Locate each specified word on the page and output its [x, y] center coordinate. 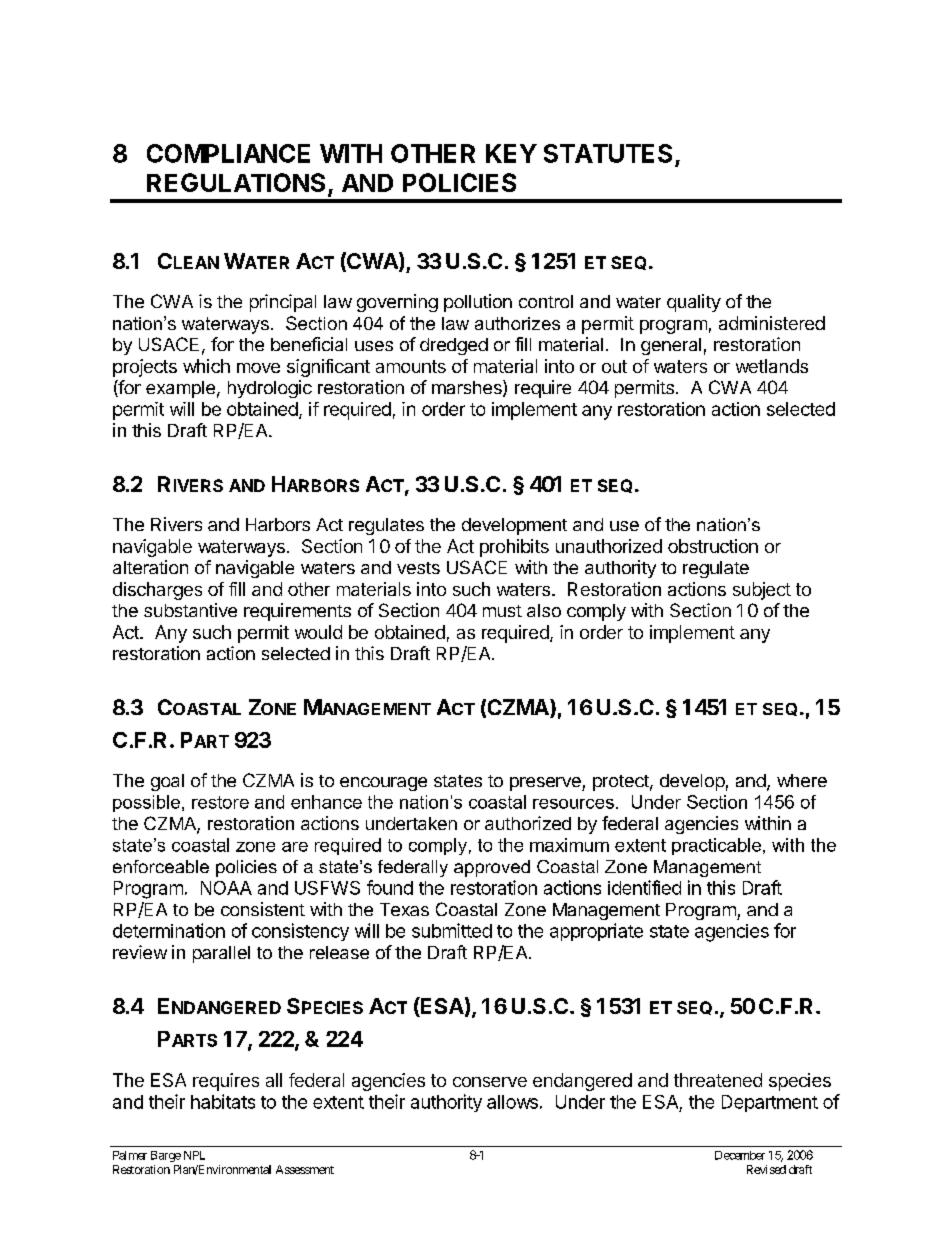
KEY [511, 153]
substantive [190, 610]
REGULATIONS [236, 182]
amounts [411, 366]
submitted [452, 930]
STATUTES [608, 153]
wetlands [772, 366]
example [180, 389]
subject [762, 591]
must [502, 611]
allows [512, 1102]
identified [644, 887]
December [740, 1155]
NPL [194, 1155]
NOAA [226, 888]
